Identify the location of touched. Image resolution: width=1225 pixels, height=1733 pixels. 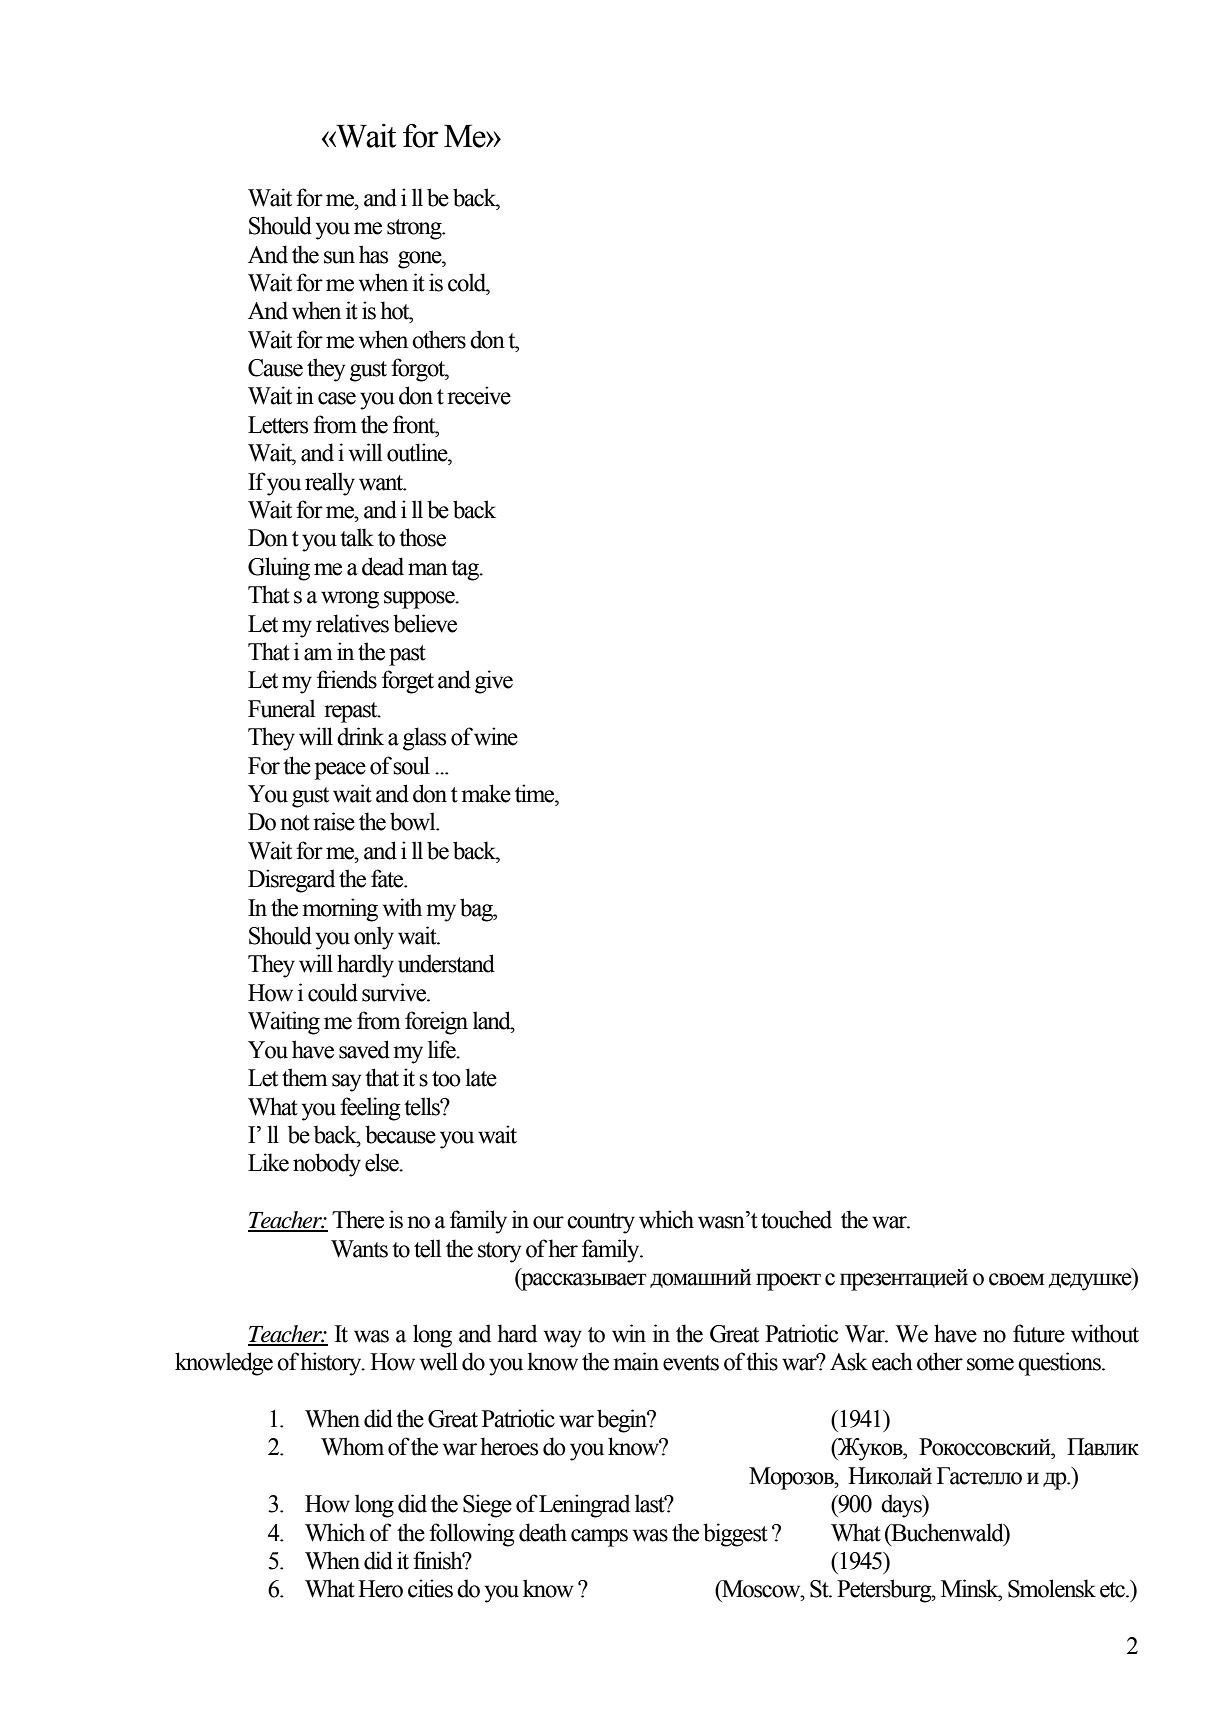
(796, 1219).
